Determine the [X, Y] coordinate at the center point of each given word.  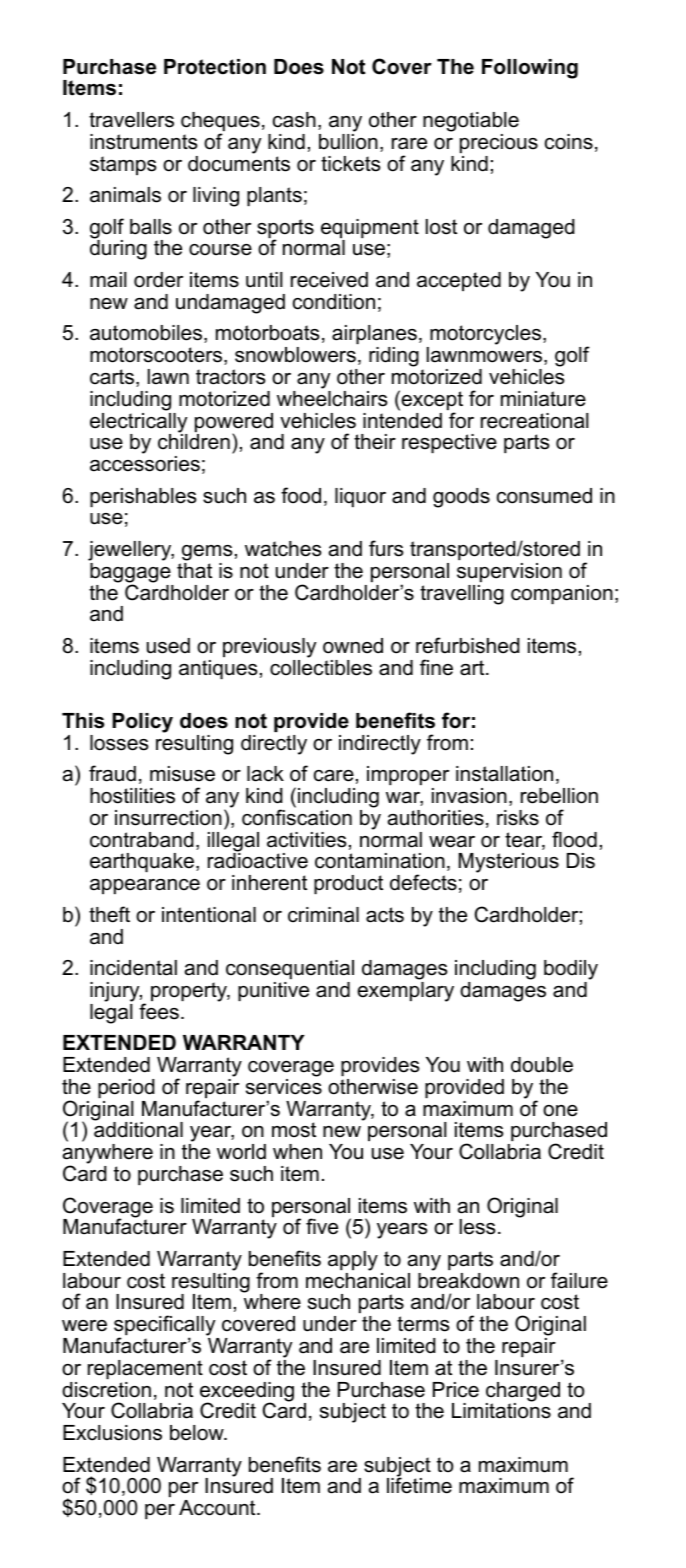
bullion [348, 140]
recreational [535, 421]
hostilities [132, 796]
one [560, 1111]
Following [530, 69]
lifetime [419, 1485]
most [294, 1130]
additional [138, 1129]
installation [504, 774]
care [334, 776]
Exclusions [112, 1433]
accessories [145, 464]
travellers [131, 120]
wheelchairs [332, 397]
